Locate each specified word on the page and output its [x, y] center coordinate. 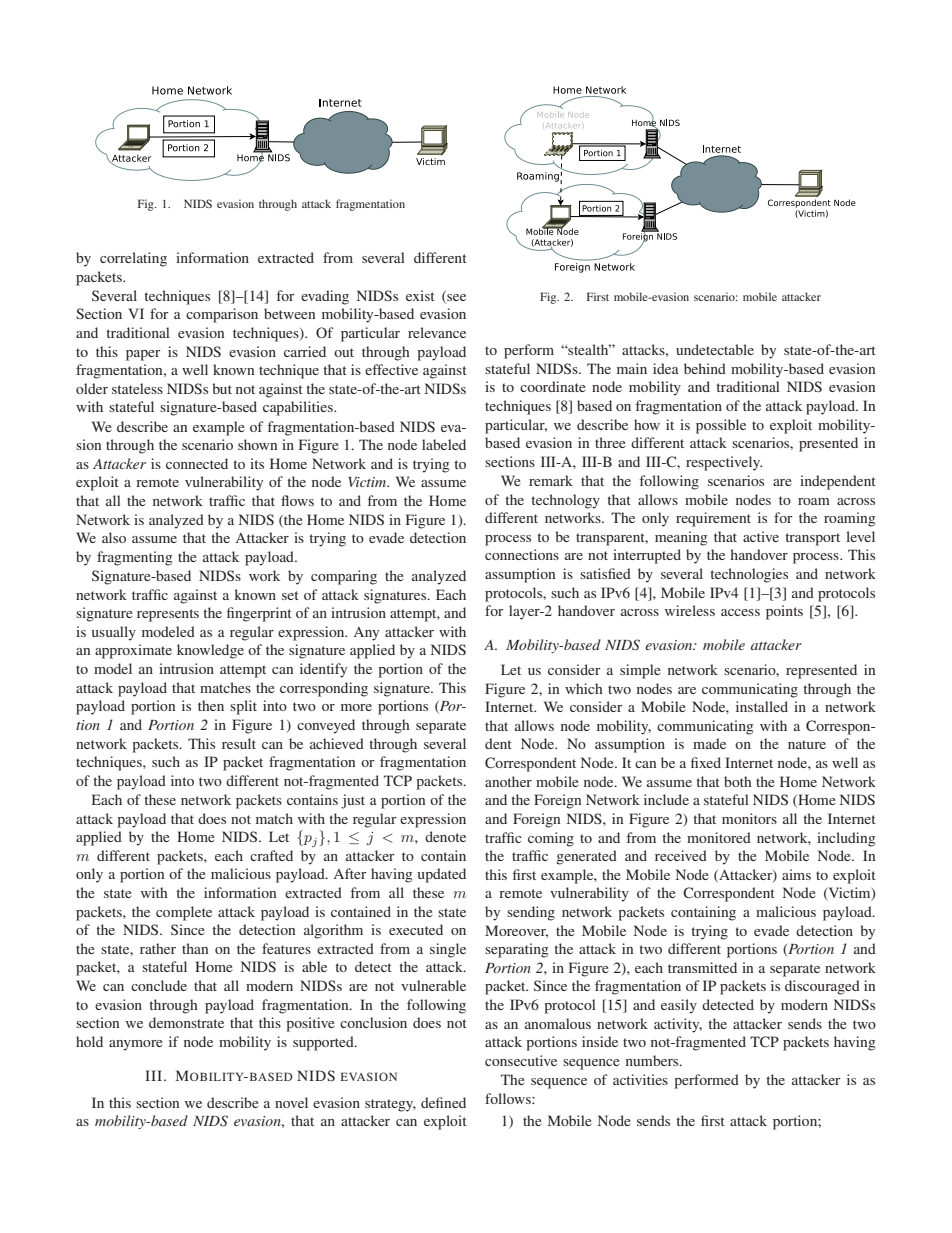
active [761, 536]
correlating [133, 259]
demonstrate [186, 1022]
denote [445, 836]
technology [566, 501]
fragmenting [135, 558]
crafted [271, 855]
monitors [749, 818]
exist [420, 295]
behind [705, 368]
